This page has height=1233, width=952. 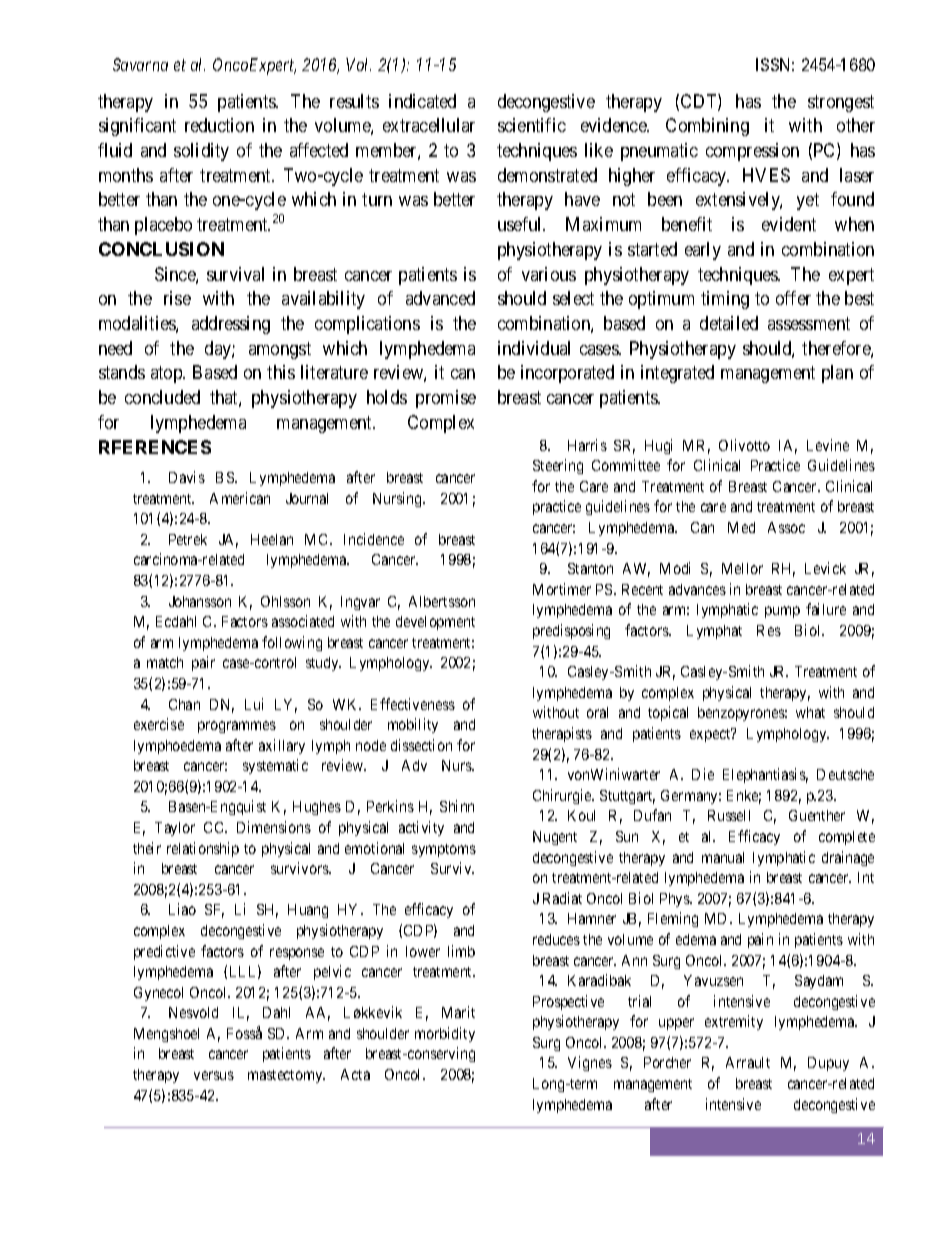 I want to click on Effectiveness, so click(x=413, y=704).
